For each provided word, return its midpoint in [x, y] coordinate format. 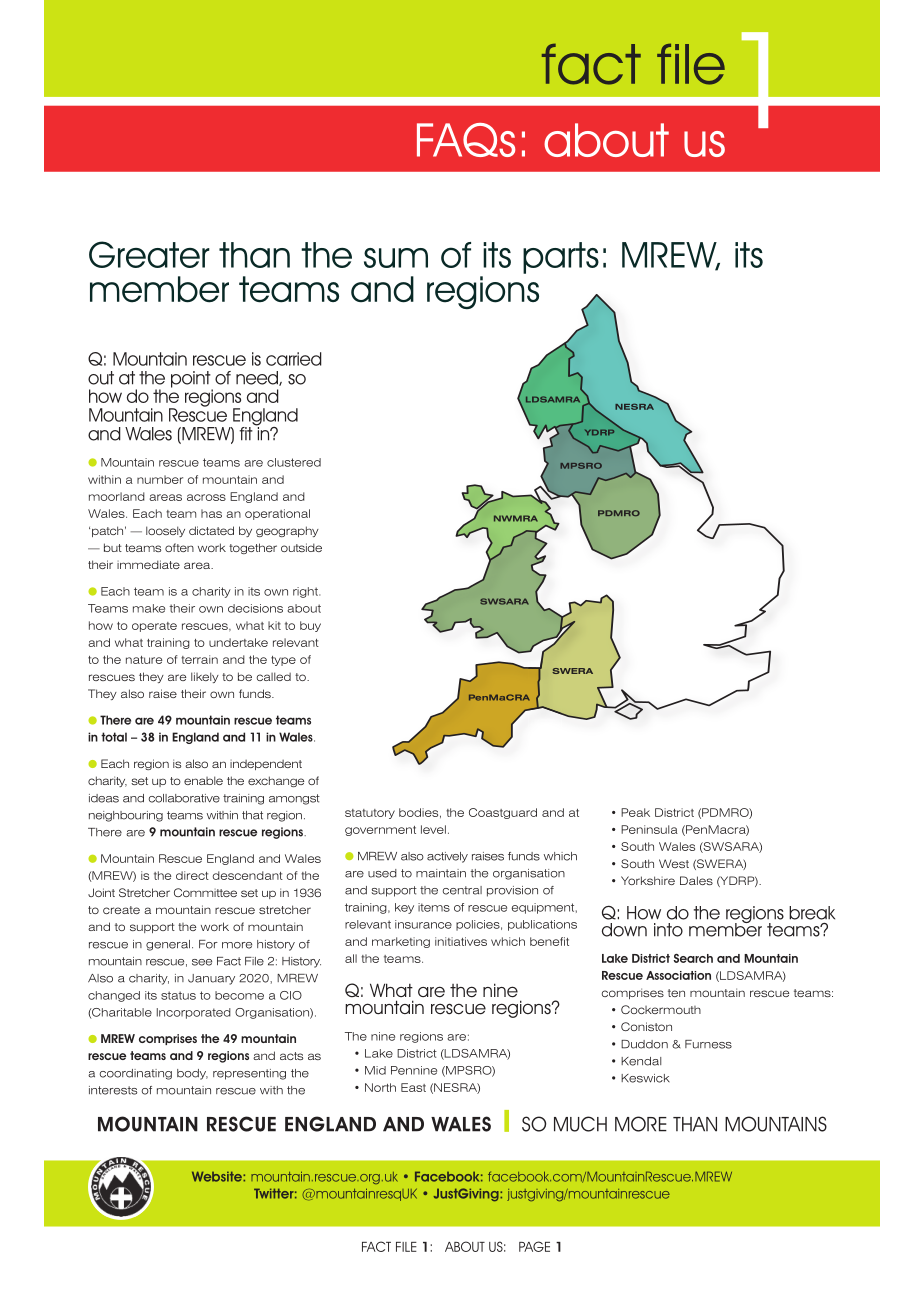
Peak [635, 812]
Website [218, 1176]
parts [561, 258]
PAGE [534, 1246]
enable [203, 780]
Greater [149, 254]
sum [396, 258]
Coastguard [503, 813]
